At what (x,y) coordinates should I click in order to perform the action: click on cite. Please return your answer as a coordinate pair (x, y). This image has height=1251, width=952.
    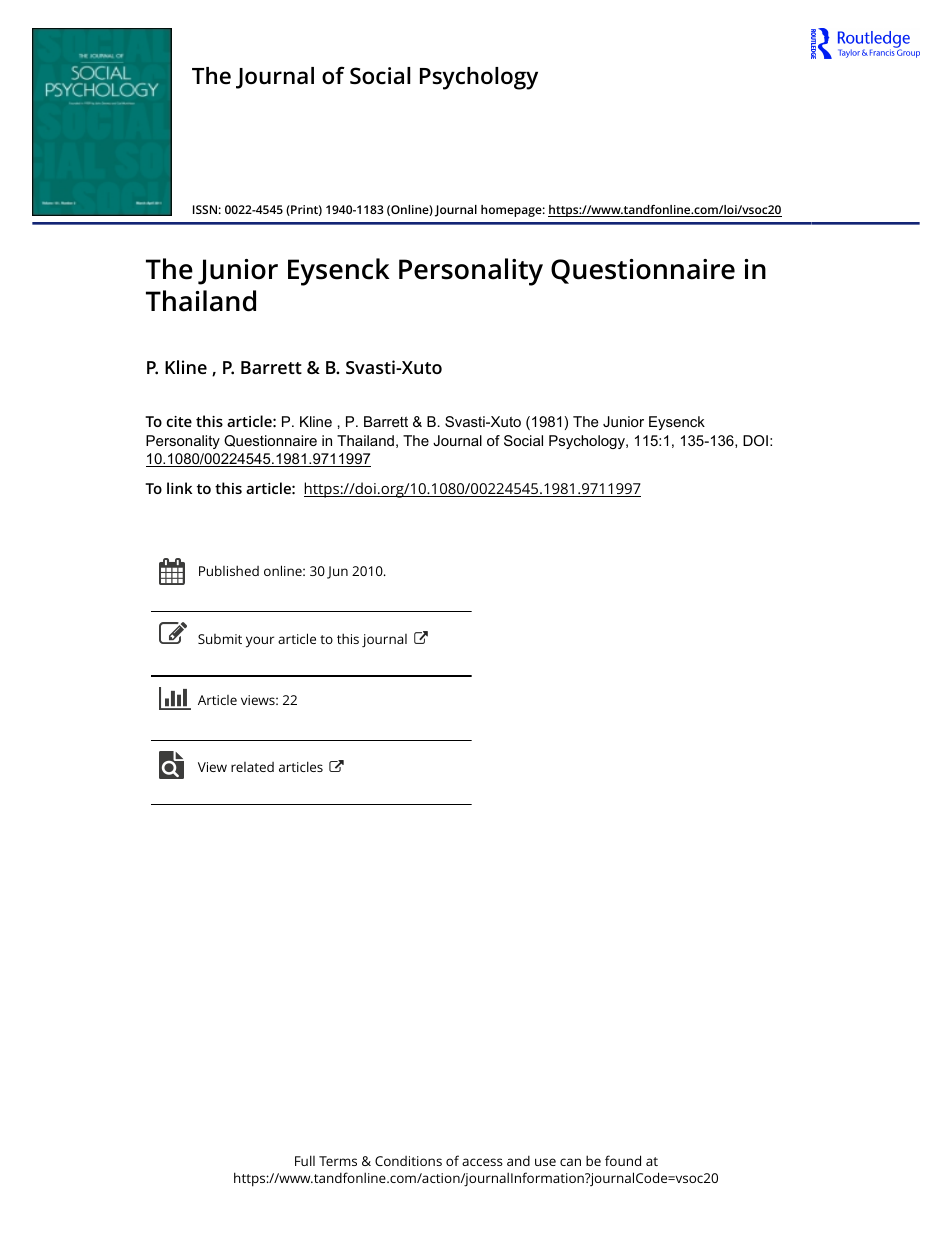
    Looking at the image, I should click on (179, 421).
